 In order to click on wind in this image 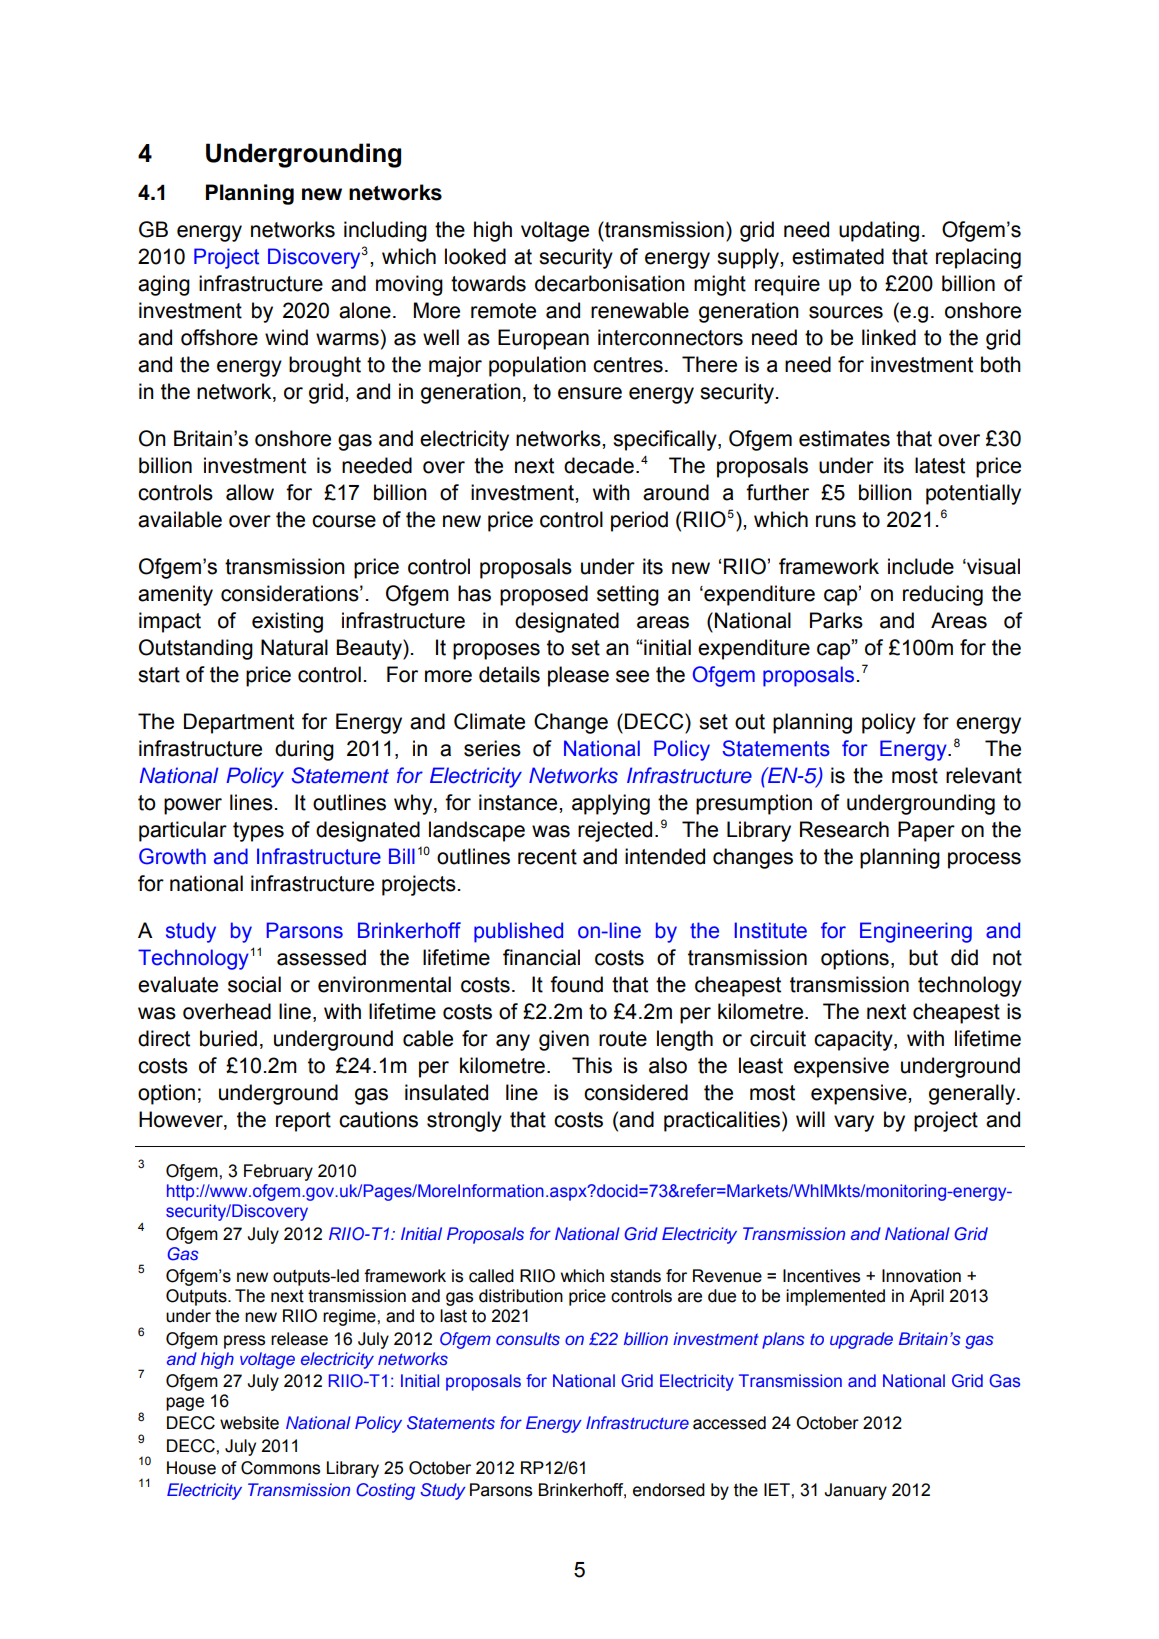, I will do `click(286, 337)`.
